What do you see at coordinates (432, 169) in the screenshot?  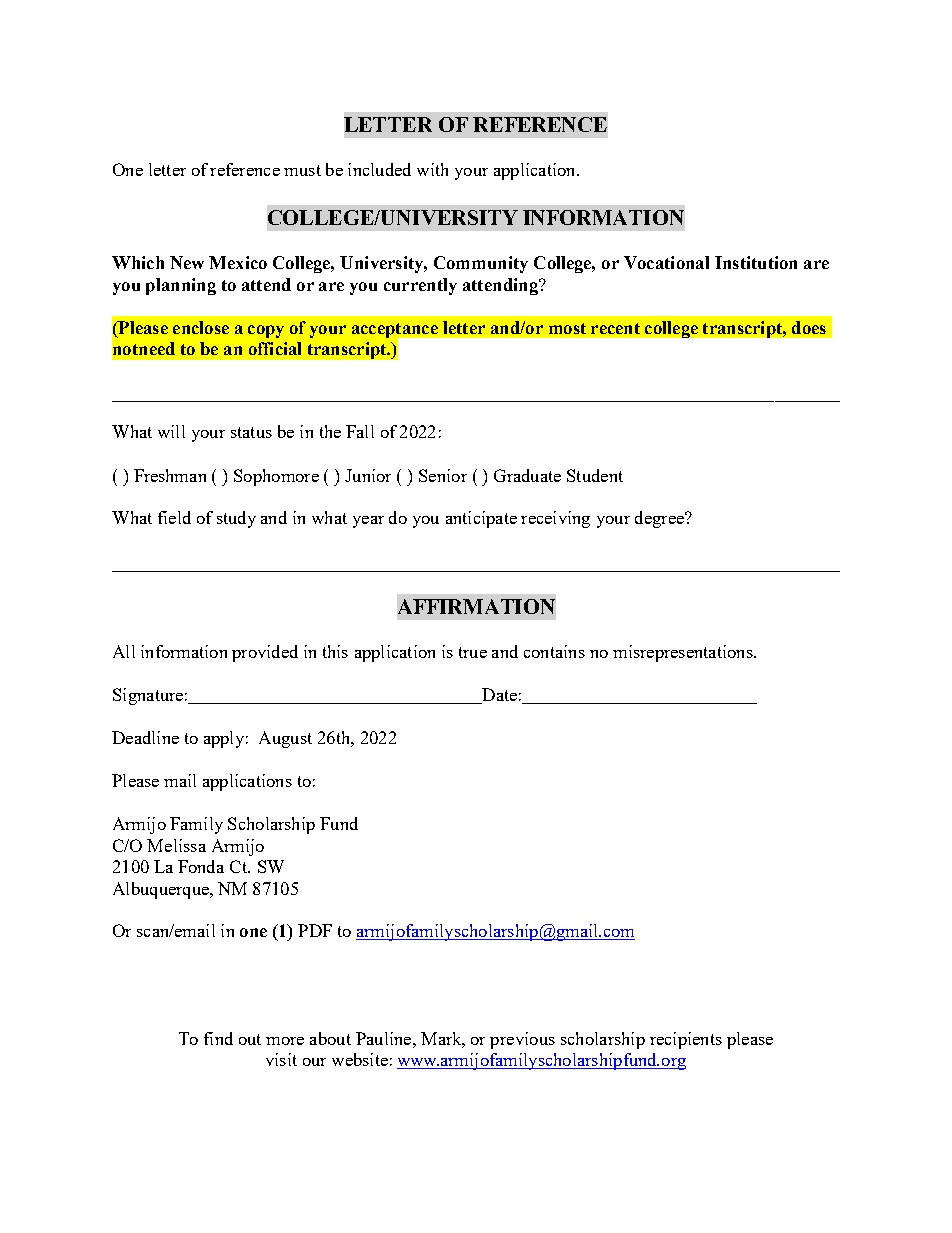 I see `with` at bounding box center [432, 169].
